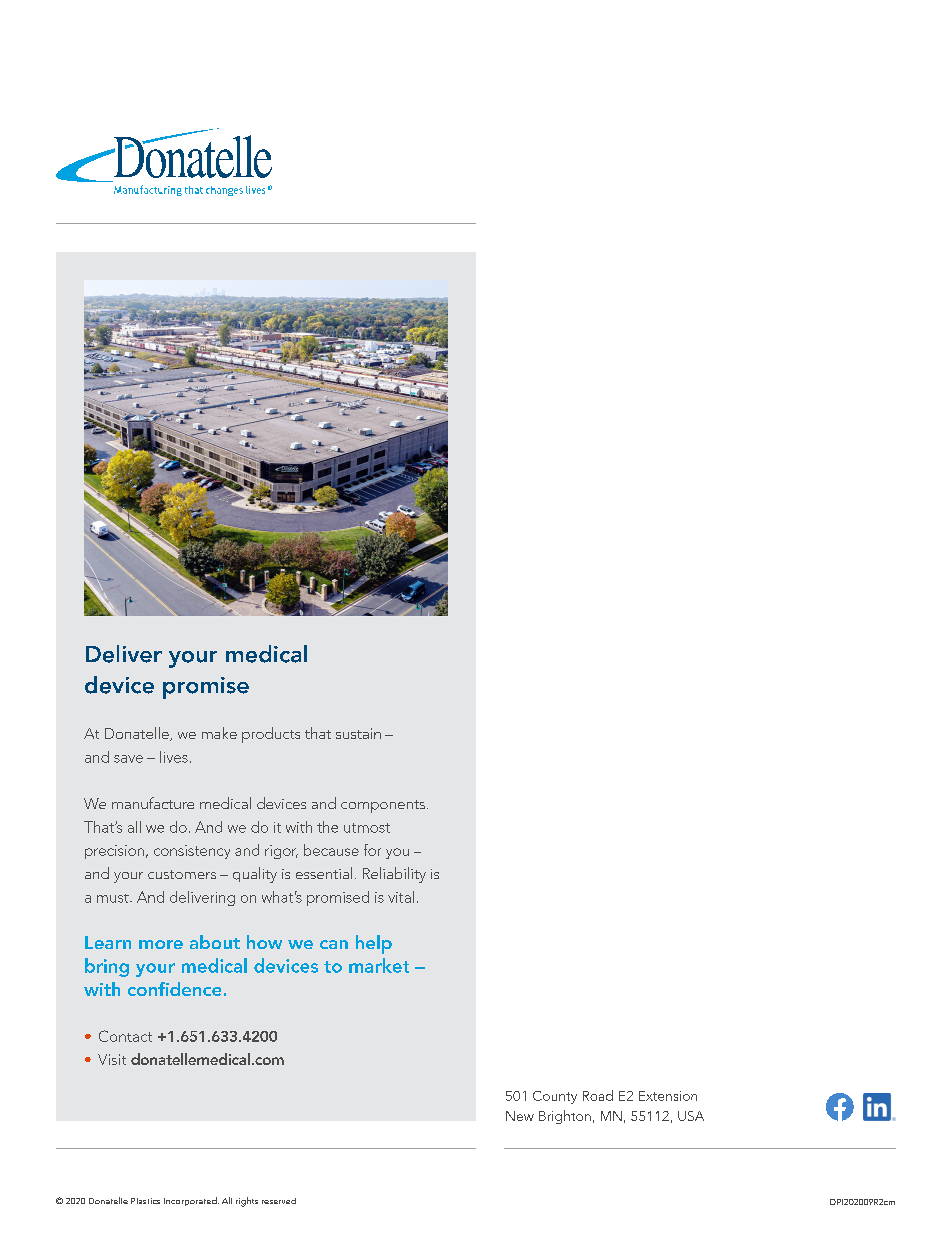 The height and width of the screenshot is (1233, 952). What do you see at coordinates (191, 1201) in the screenshot?
I see `Incorporated` at bounding box center [191, 1201].
